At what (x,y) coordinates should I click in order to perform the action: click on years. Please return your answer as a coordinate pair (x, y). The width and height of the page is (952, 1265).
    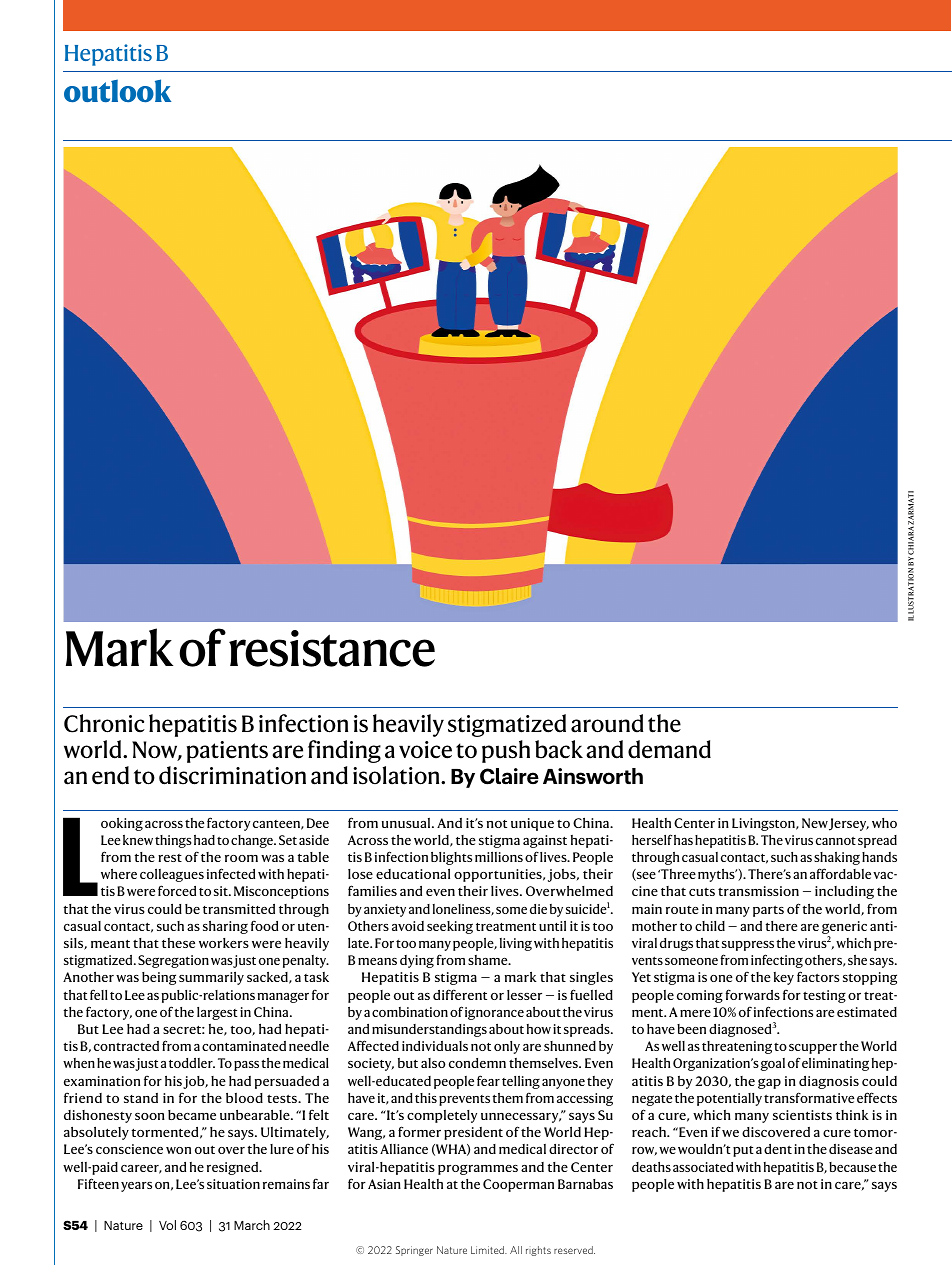
    Looking at the image, I should click on (136, 1187).
